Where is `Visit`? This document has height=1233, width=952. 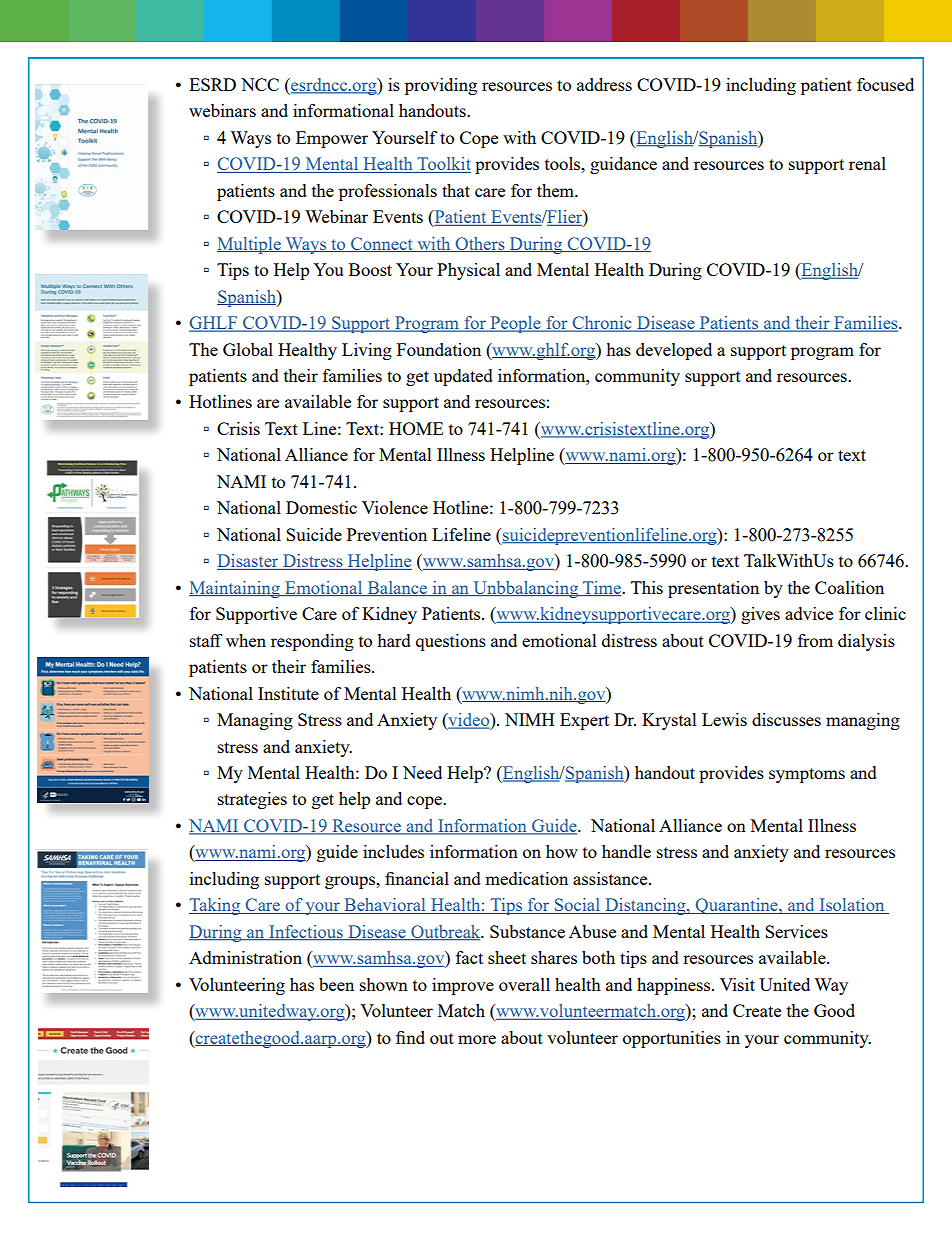 Visit is located at coordinates (737, 984).
